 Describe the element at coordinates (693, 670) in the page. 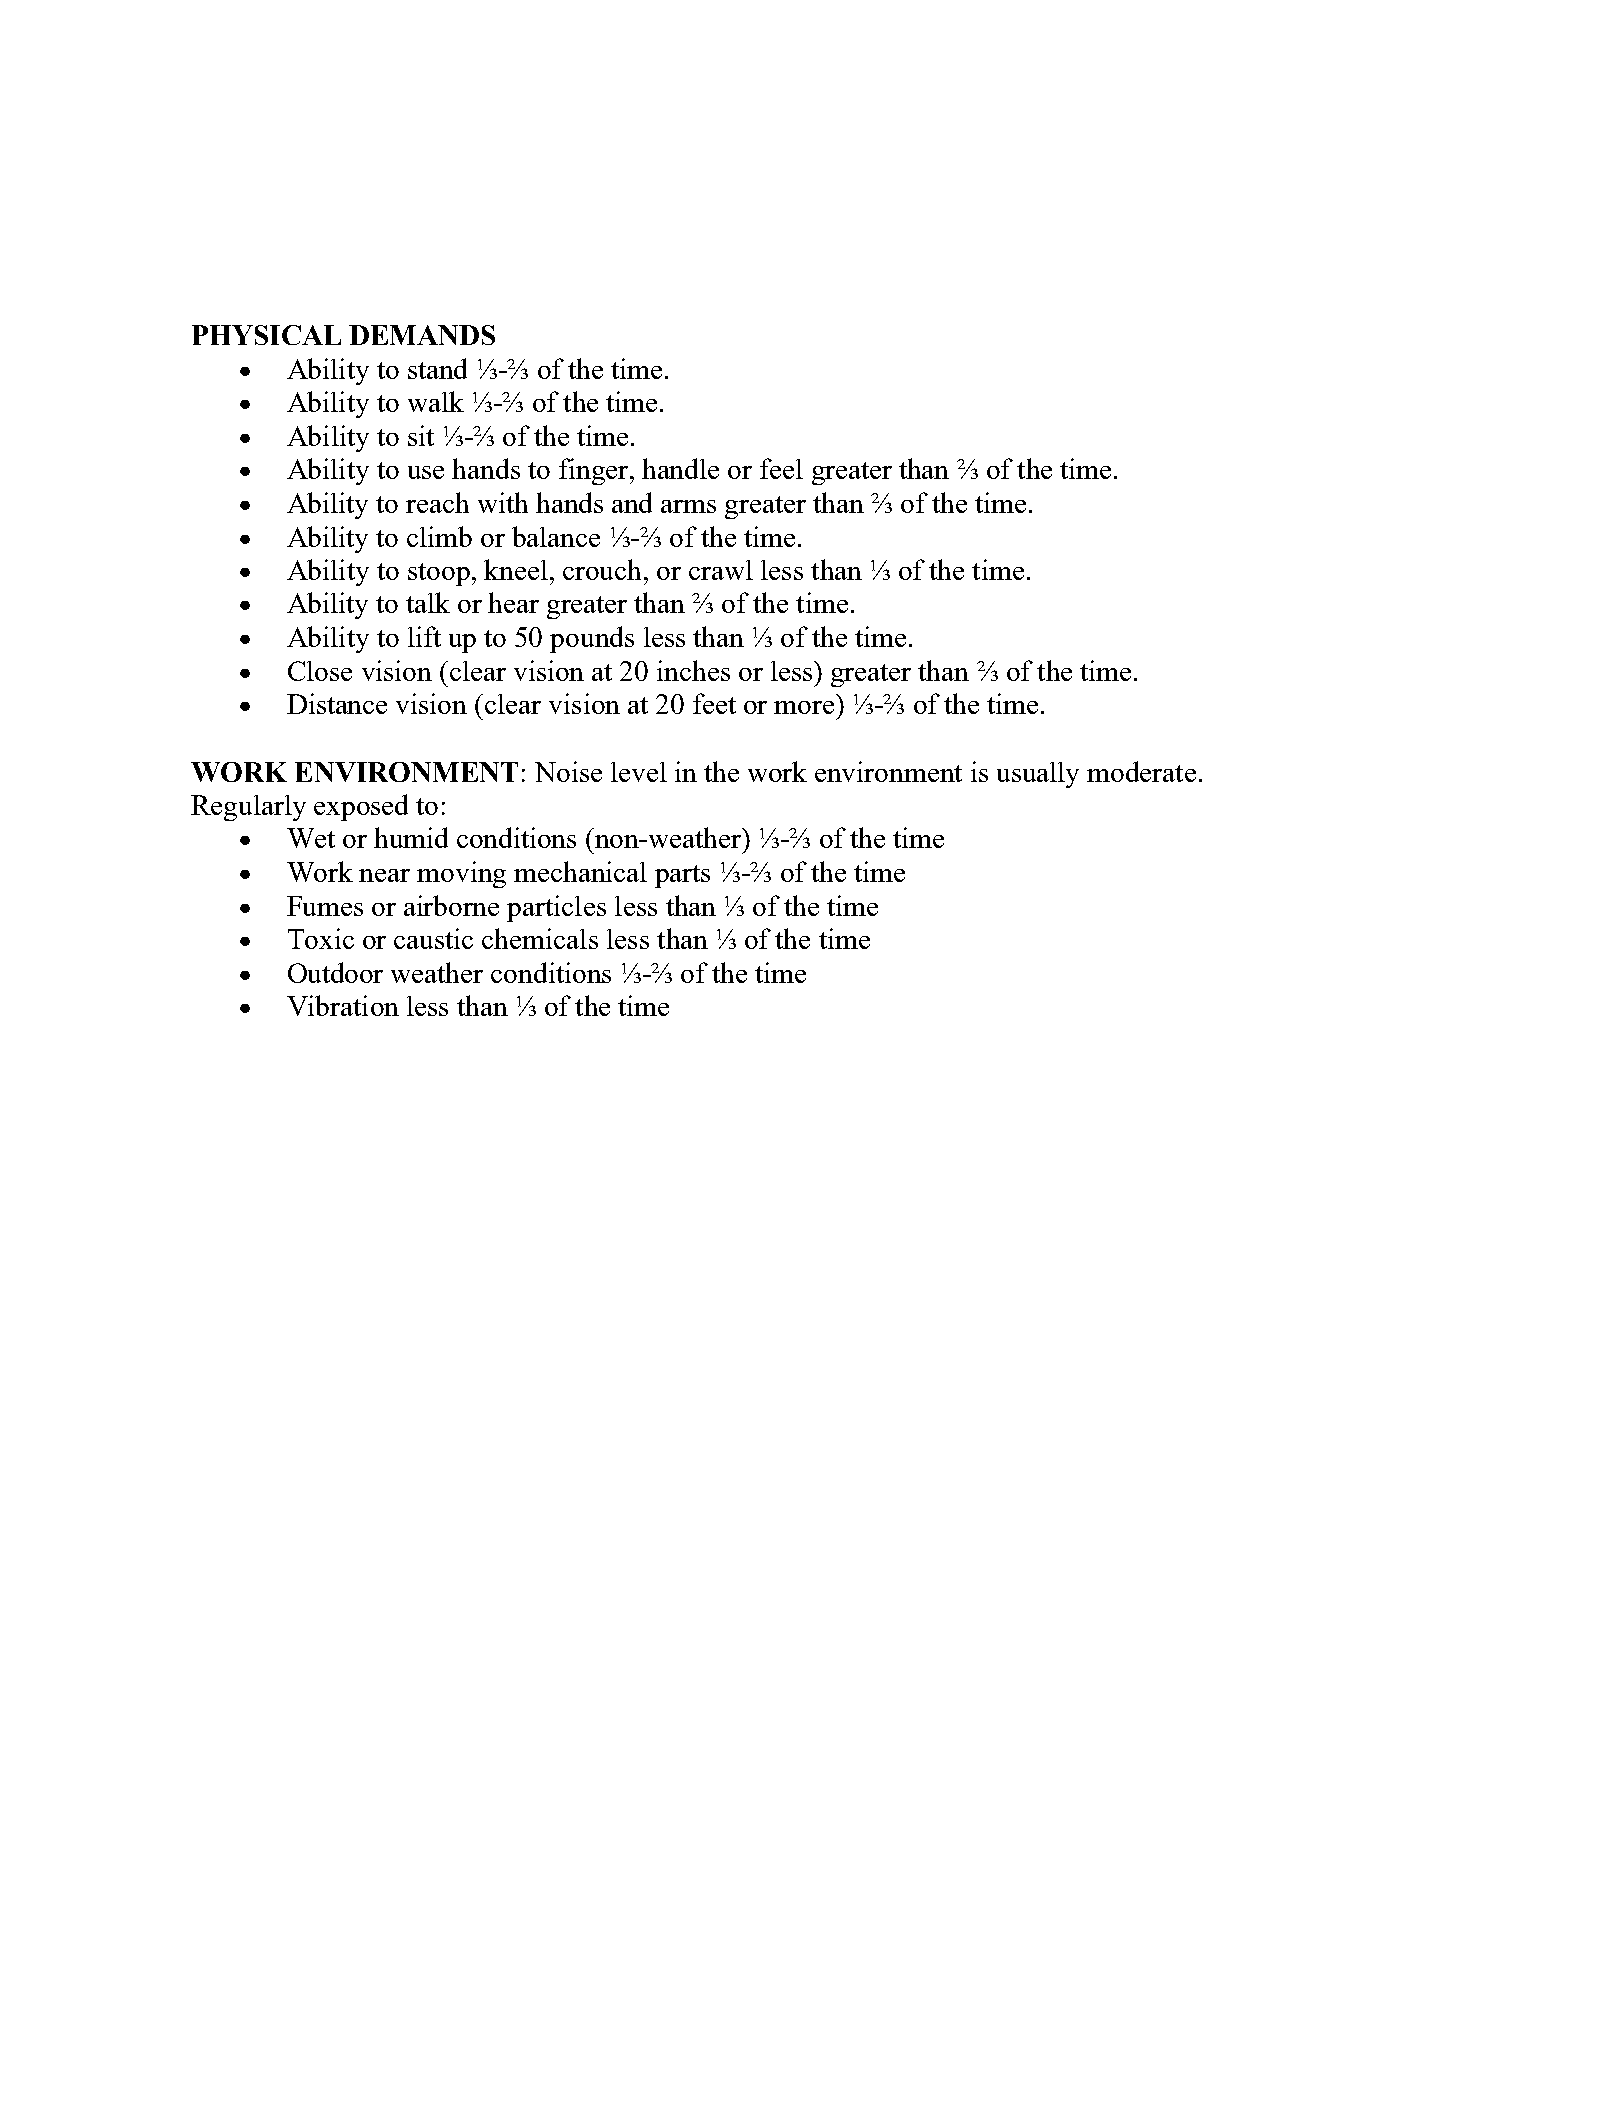

I see `inches` at that location.
